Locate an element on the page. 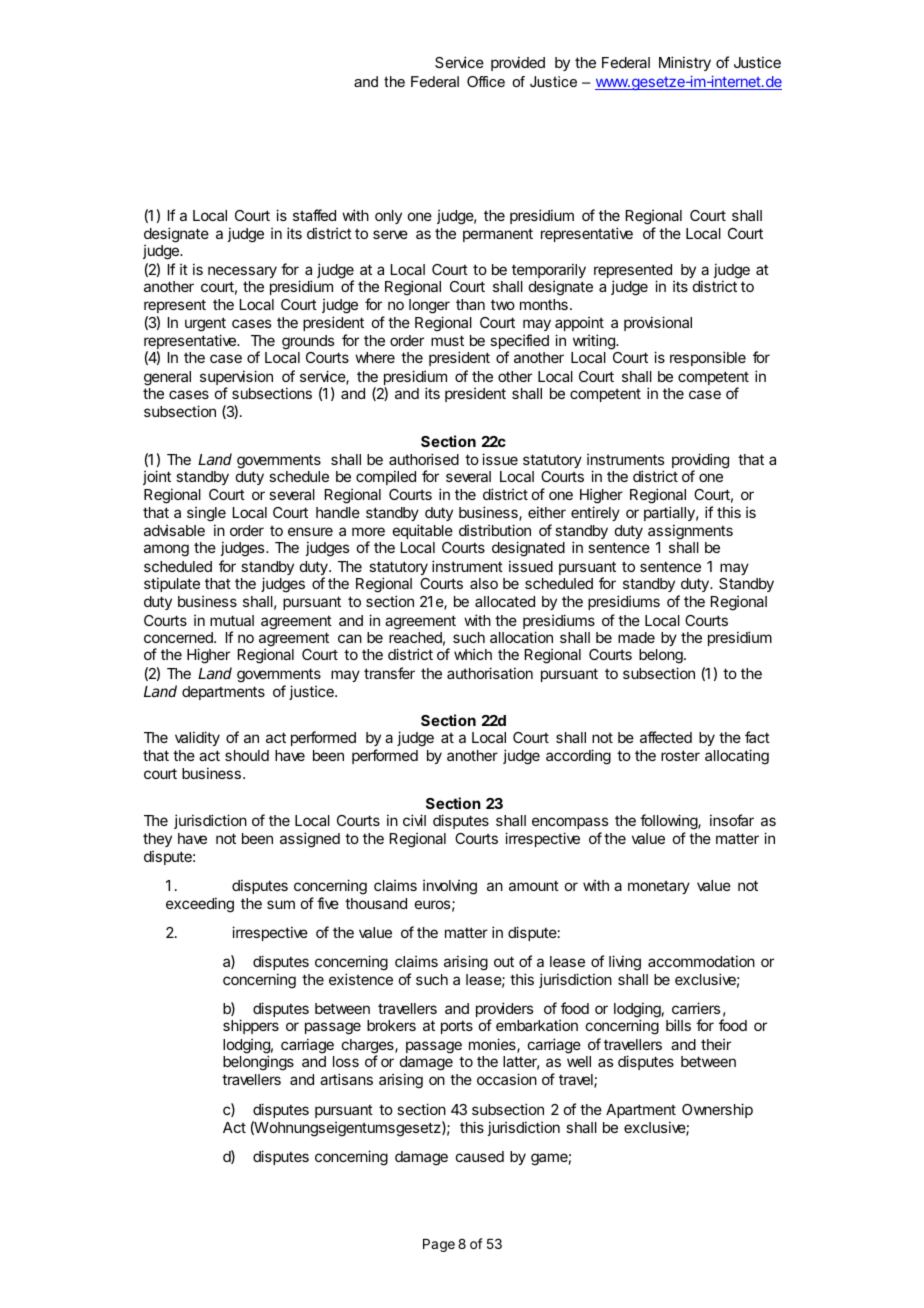 The width and height of the image is (924, 1308). Office is located at coordinates (486, 81).
